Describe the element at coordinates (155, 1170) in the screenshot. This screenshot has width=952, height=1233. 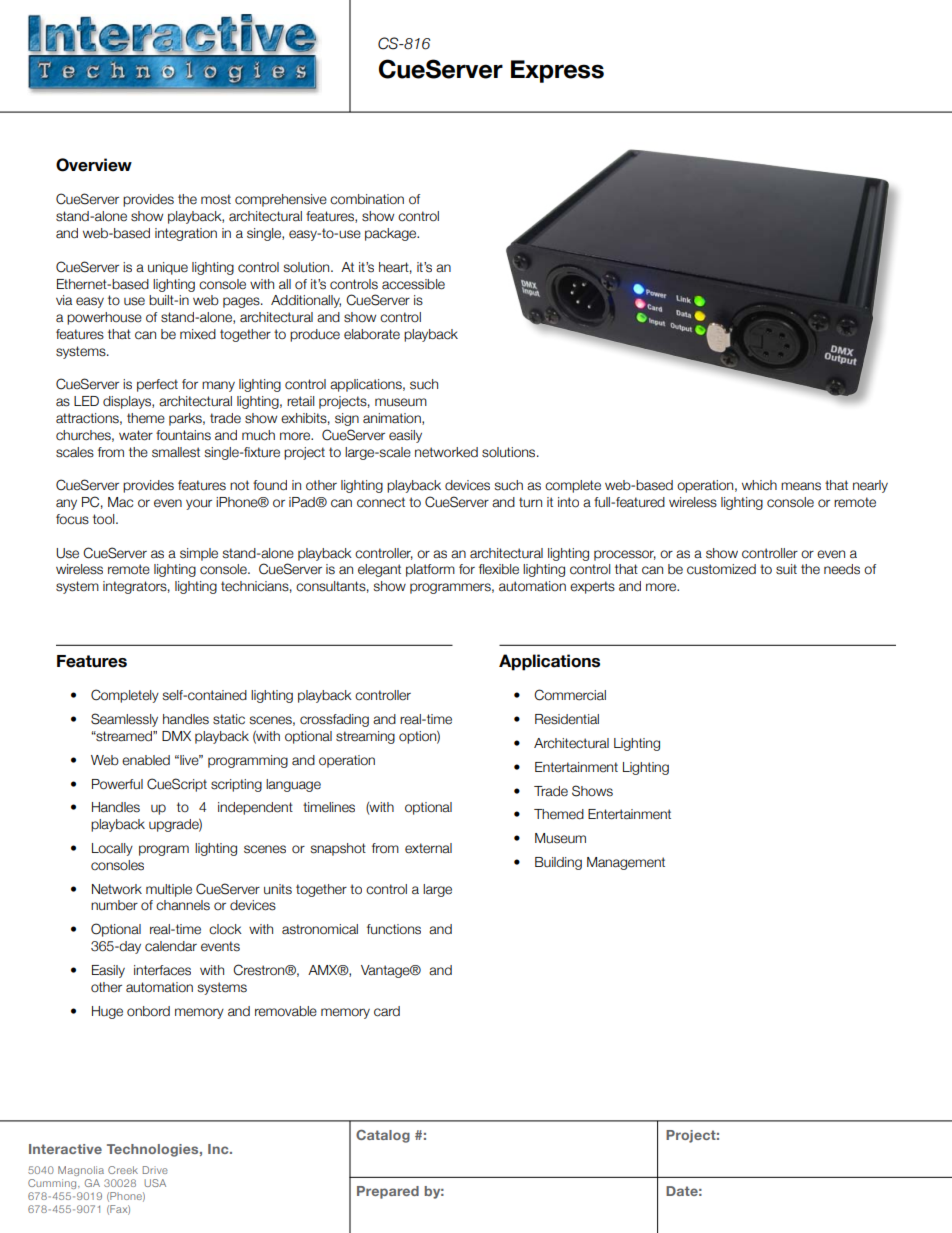
I see `Drive` at that location.
